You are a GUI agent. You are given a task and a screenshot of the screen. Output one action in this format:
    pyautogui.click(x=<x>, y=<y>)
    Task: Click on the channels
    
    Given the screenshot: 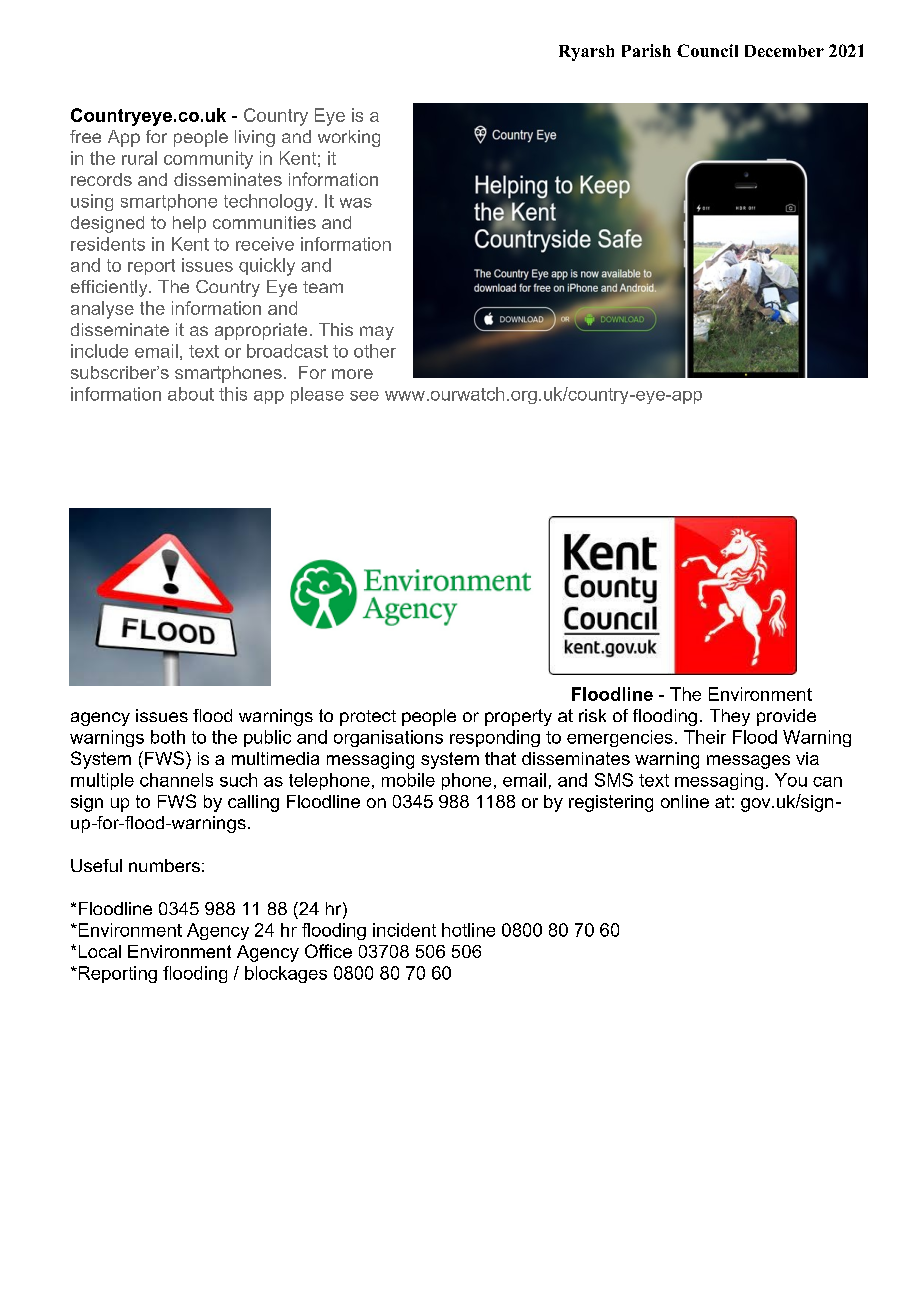 What is the action you would take?
    pyautogui.click(x=176, y=780)
